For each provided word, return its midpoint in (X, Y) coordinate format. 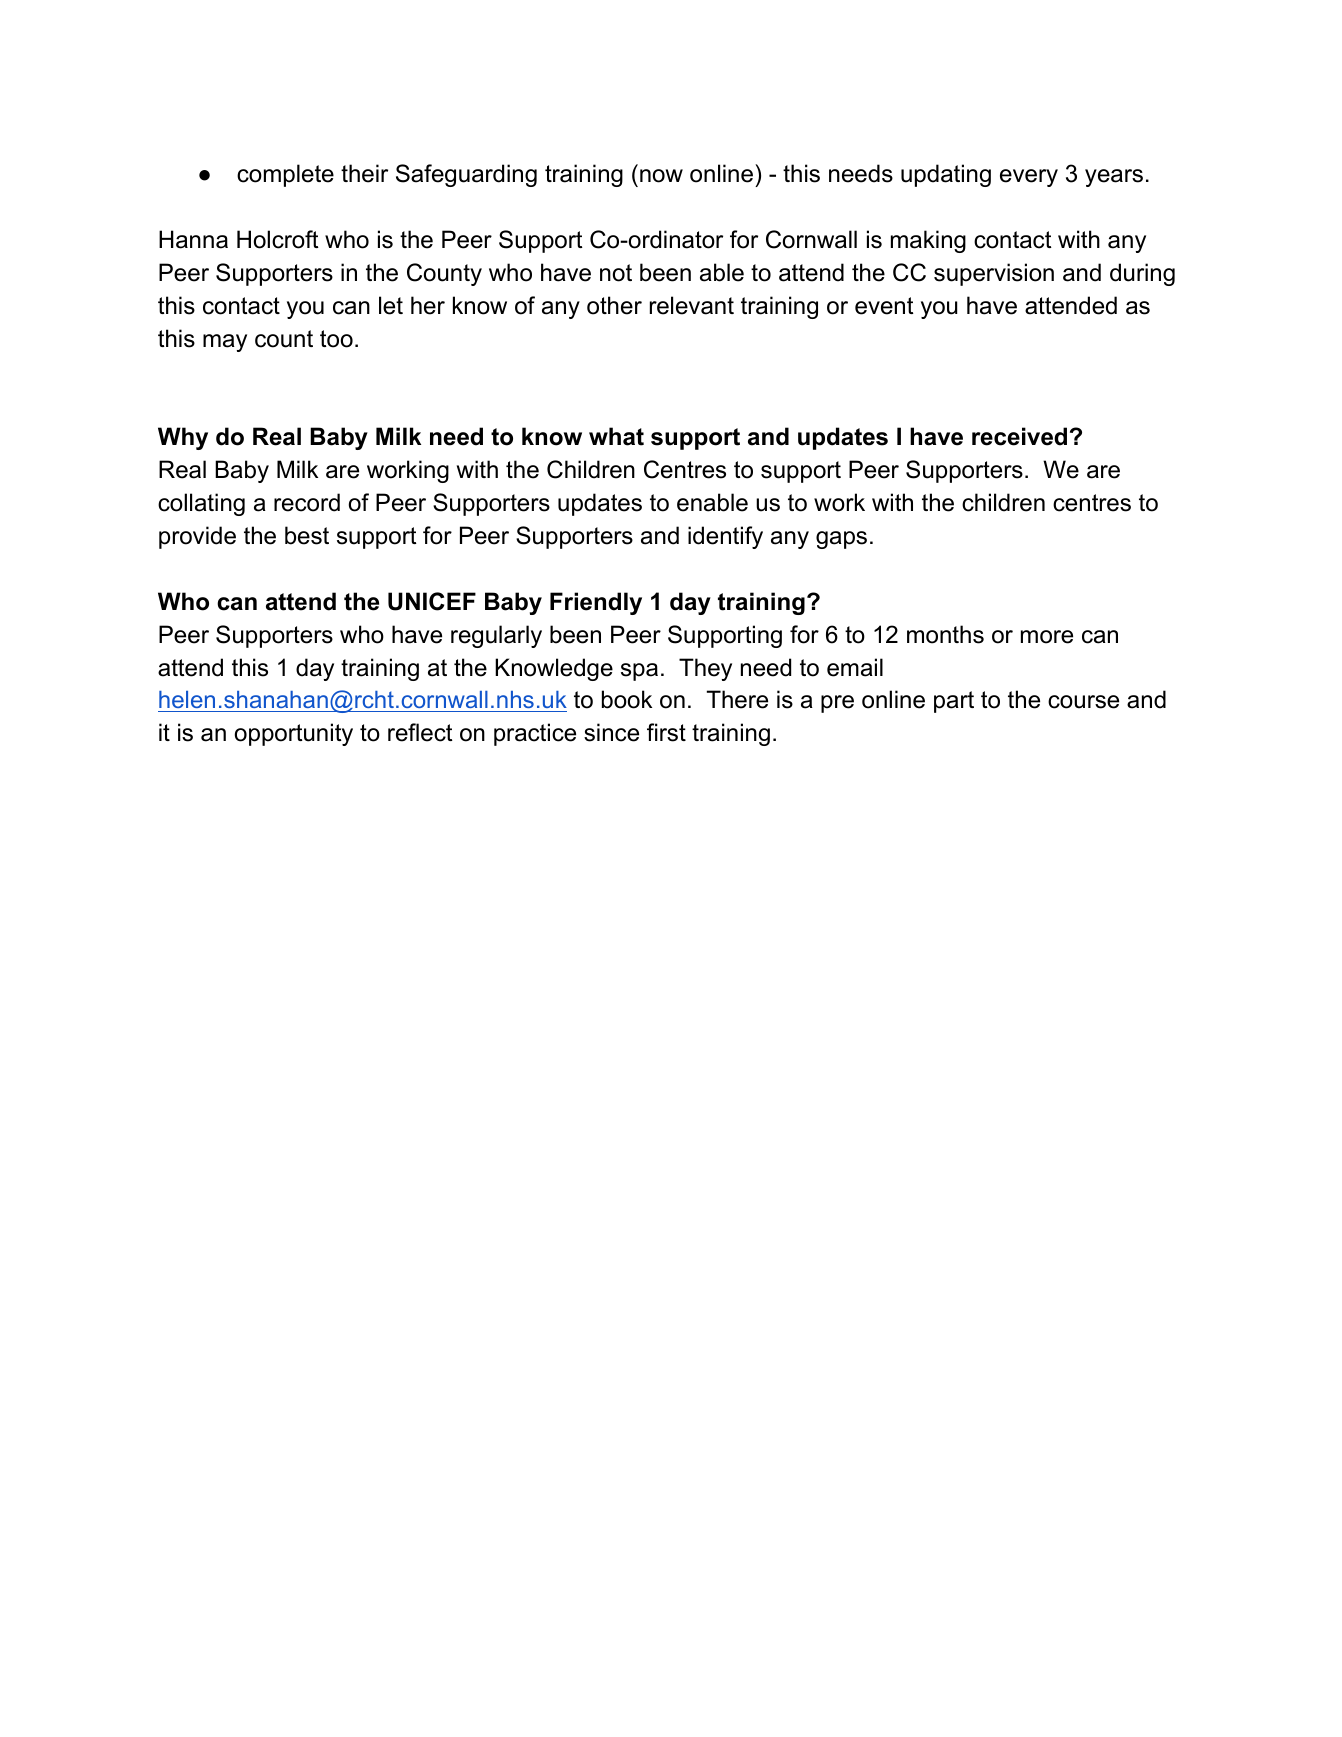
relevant (692, 305)
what (616, 436)
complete (285, 175)
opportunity (294, 734)
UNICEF (432, 601)
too (336, 339)
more (1047, 637)
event (884, 306)
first (666, 732)
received (1019, 436)
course (1083, 702)
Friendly (596, 603)
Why (183, 438)
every (1029, 178)
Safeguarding (466, 175)
